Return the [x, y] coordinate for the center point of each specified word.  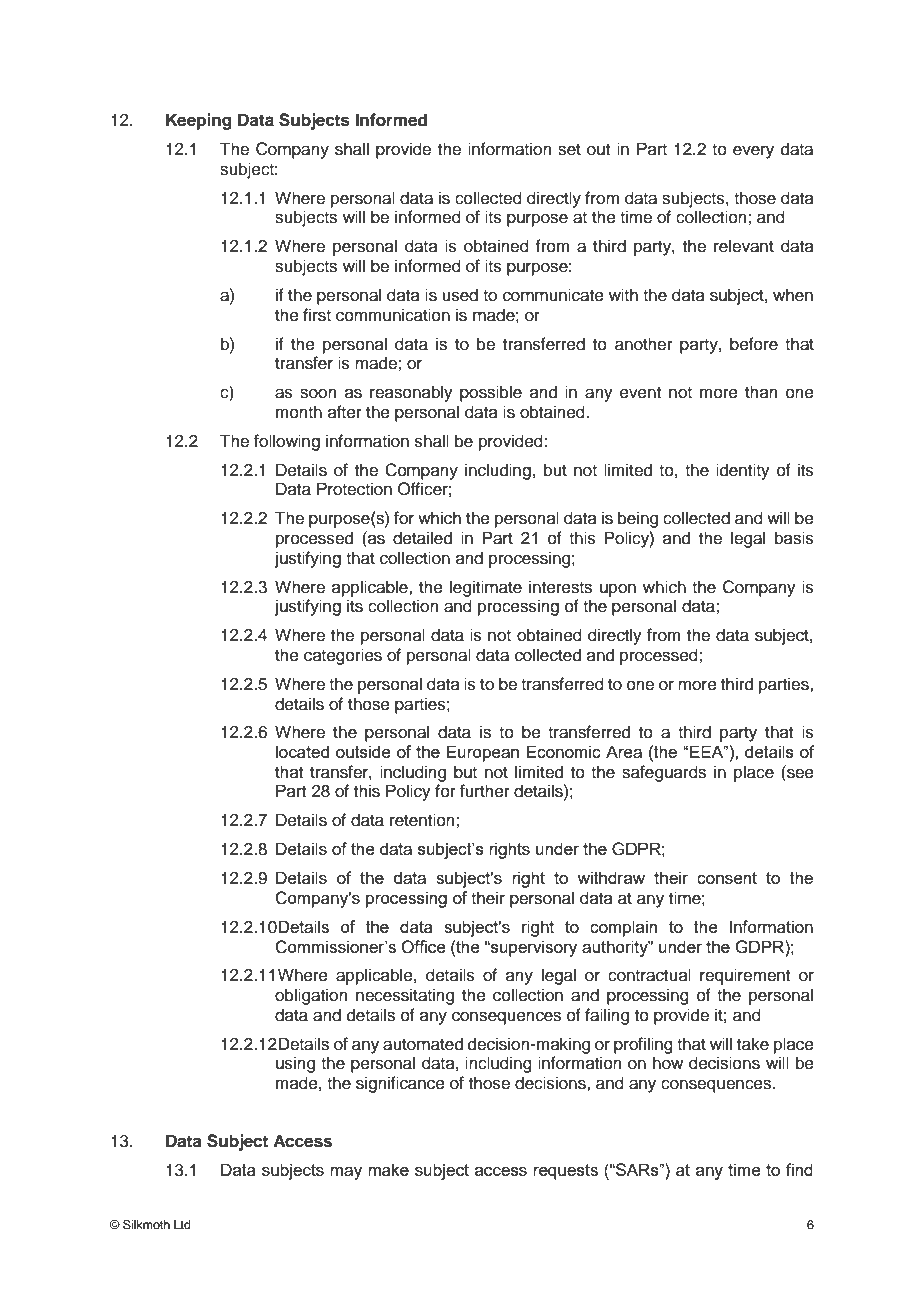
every [753, 152]
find [799, 1169]
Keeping [199, 121]
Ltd [182, 1224]
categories [343, 656]
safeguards [664, 773]
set [569, 150]
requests [565, 1172]
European [483, 753]
